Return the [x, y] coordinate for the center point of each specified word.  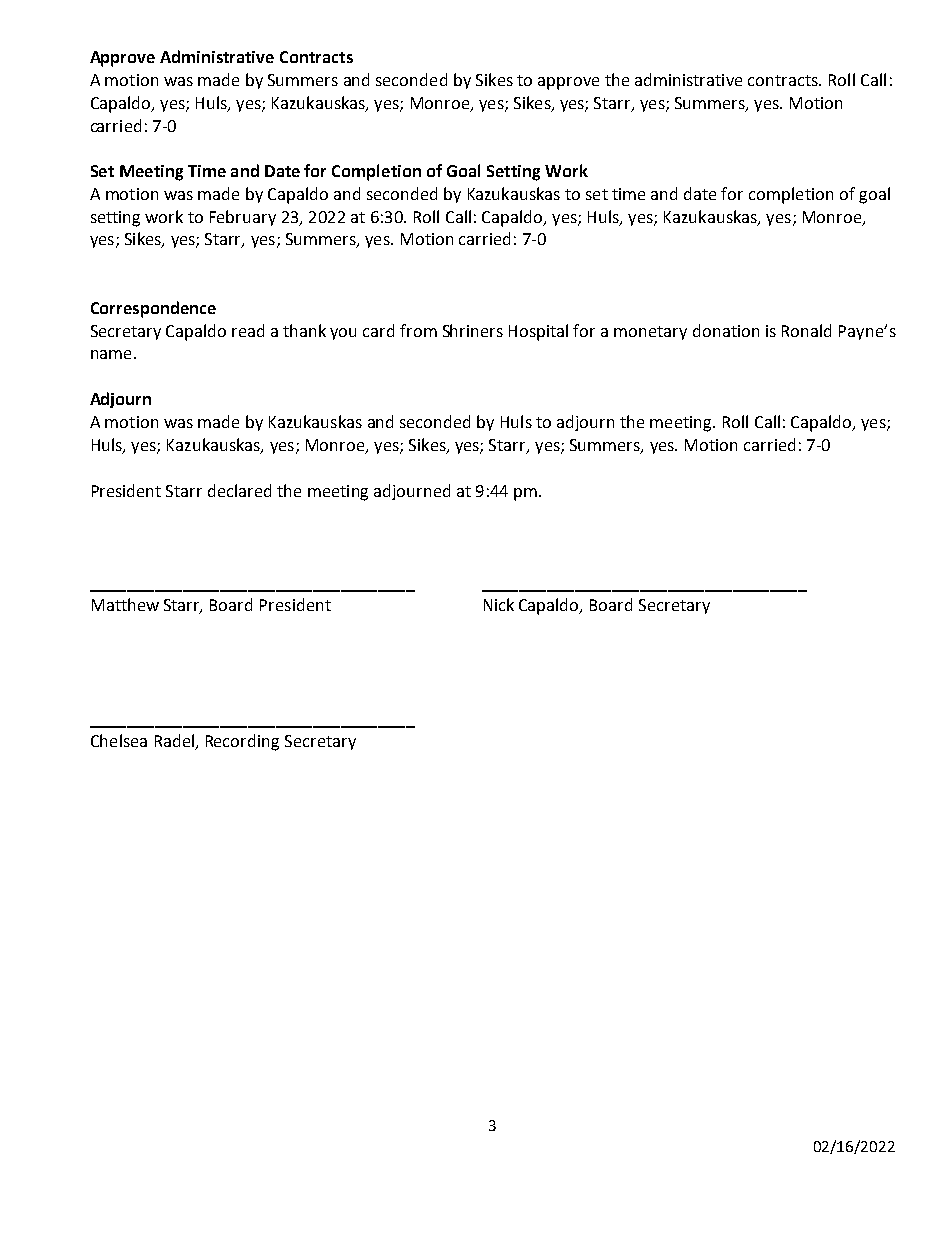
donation [726, 330]
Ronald [806, 330]
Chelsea [119, 740]
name [111, 354]
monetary [650, 333]
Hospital [538, 332]
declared [239, 490]
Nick [499, 604]
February [243, 218]
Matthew [125, 604]
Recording [242, 742]
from [418, 330]
